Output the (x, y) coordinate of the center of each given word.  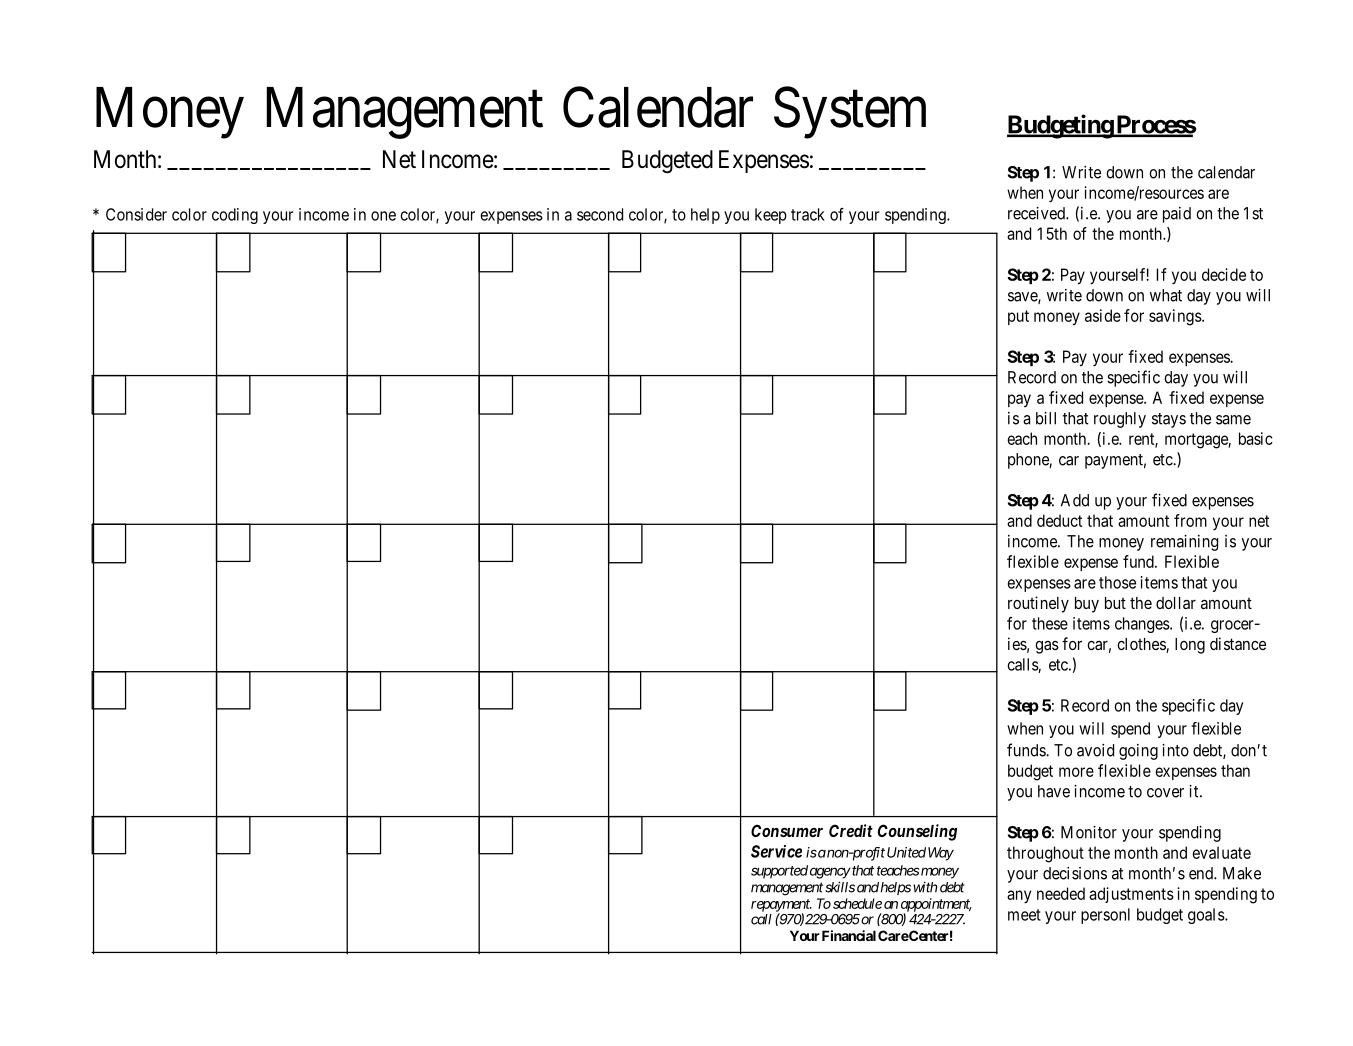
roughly (1120, 420)
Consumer (787, 830)
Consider (136, 214)
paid (1177, 215)
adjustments (1131, 895)
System (850, 113)
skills (840, 887)
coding (235, 216)
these (1050, 623)
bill (1046, 418)
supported (779, 872)
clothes (1142, 645)
